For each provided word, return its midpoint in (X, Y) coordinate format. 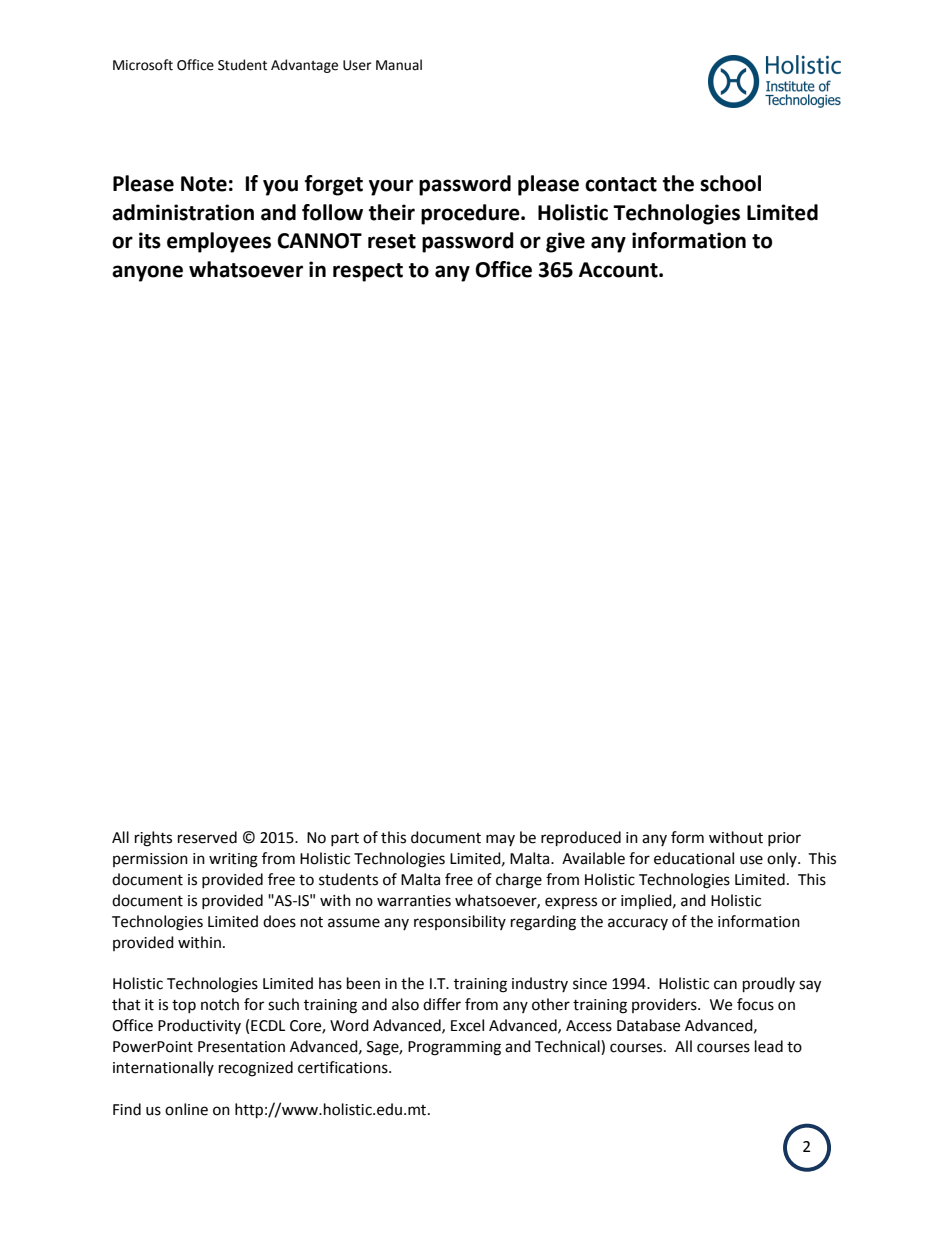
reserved (207, 837)
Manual (399, 65)
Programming (454, 1048)
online (186, 1109)
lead (769, 1046)
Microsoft (143, 65)
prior (784, 839)
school (730, 183)
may (500, 840)
